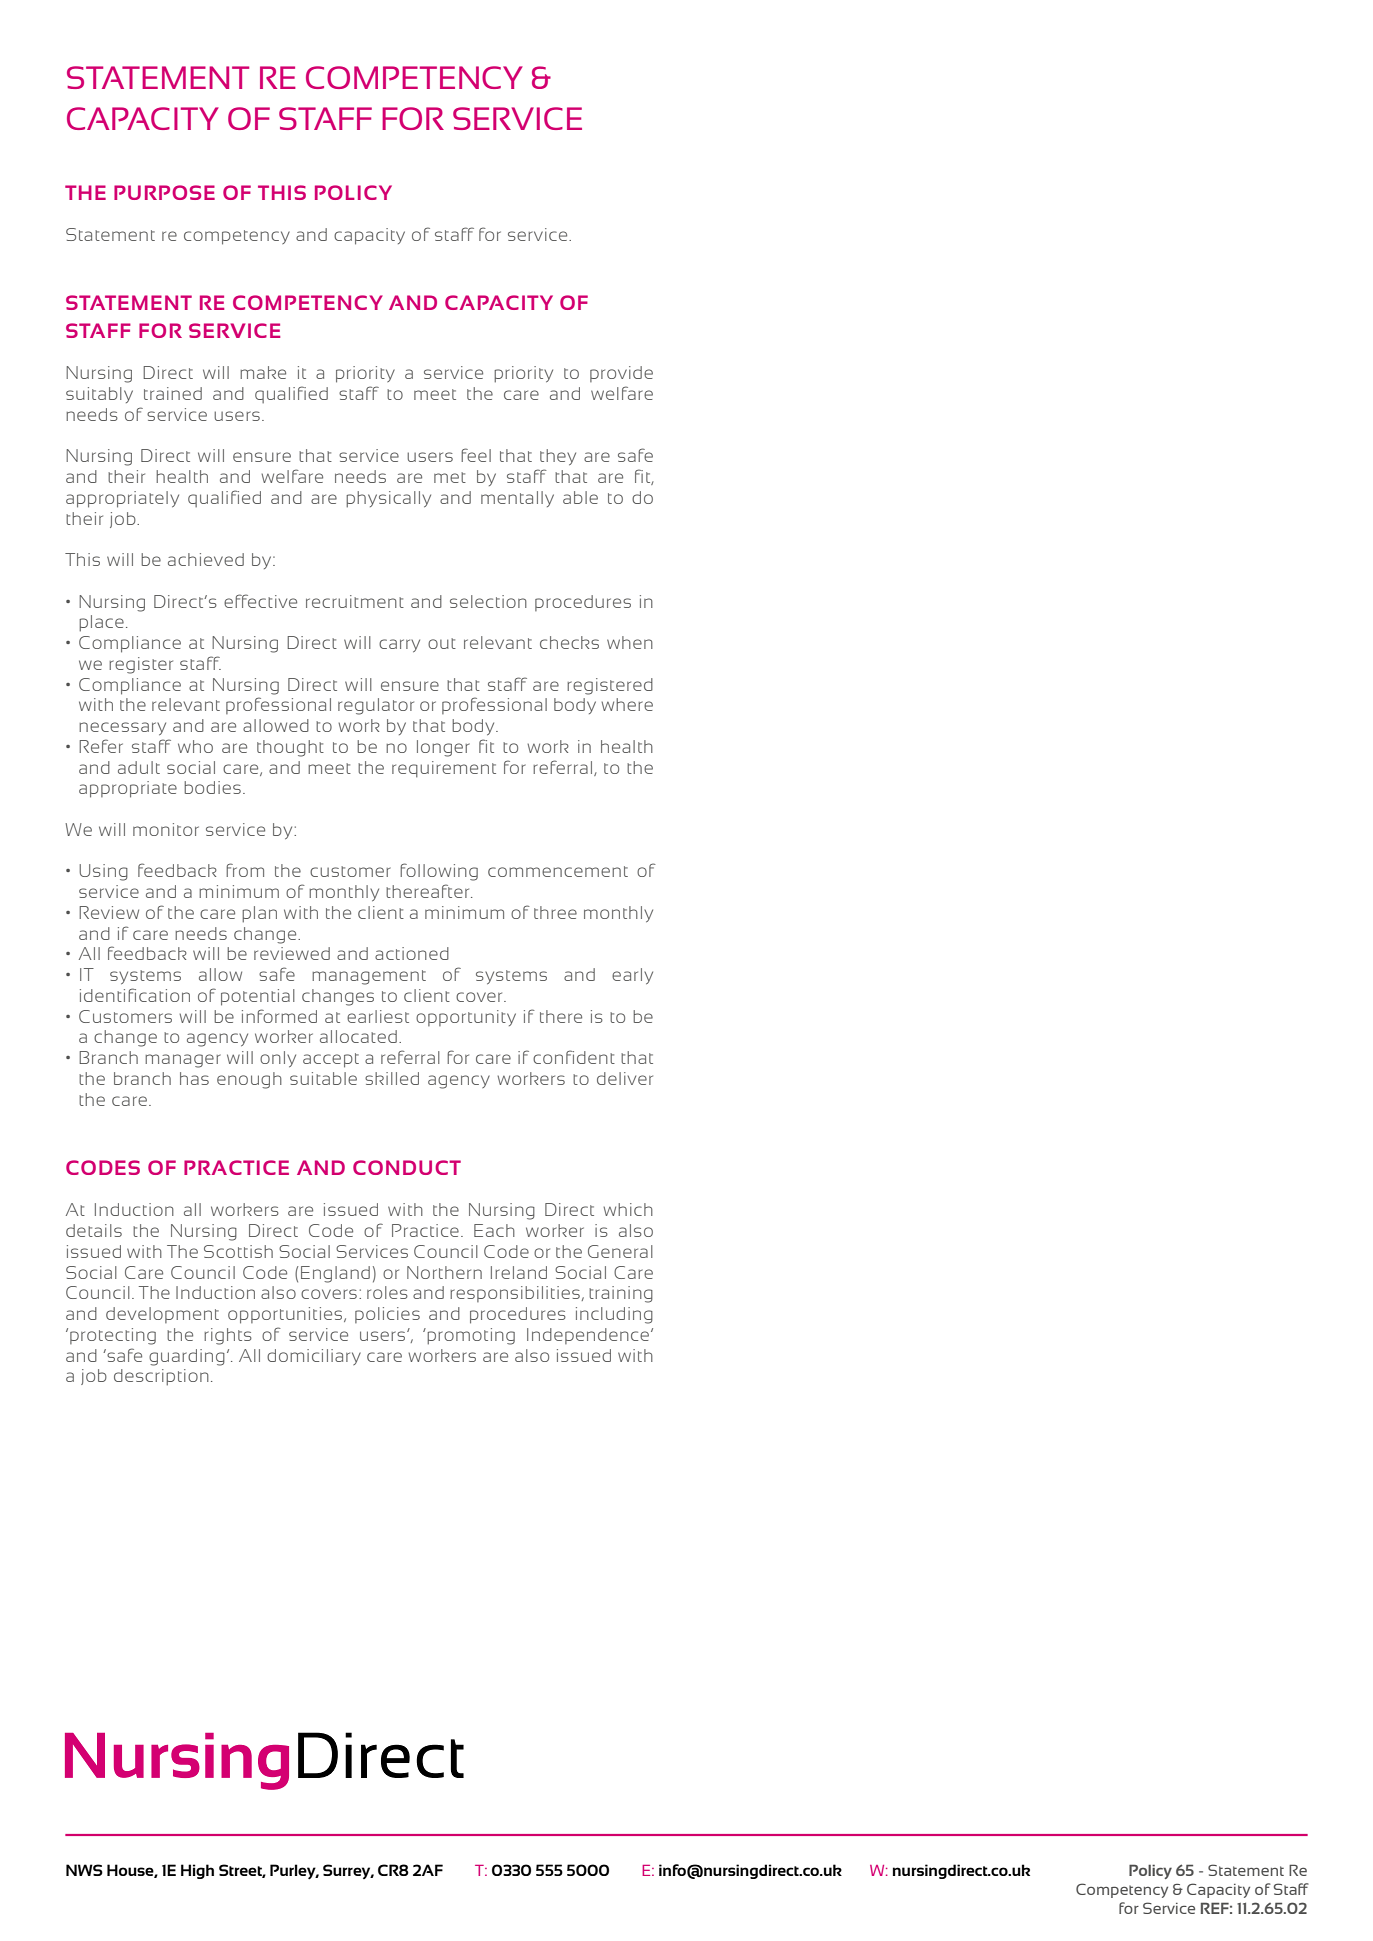  What do you see at coordinates (135, 995) in the document?
I see `identification` at bounding box center [135, 995].
